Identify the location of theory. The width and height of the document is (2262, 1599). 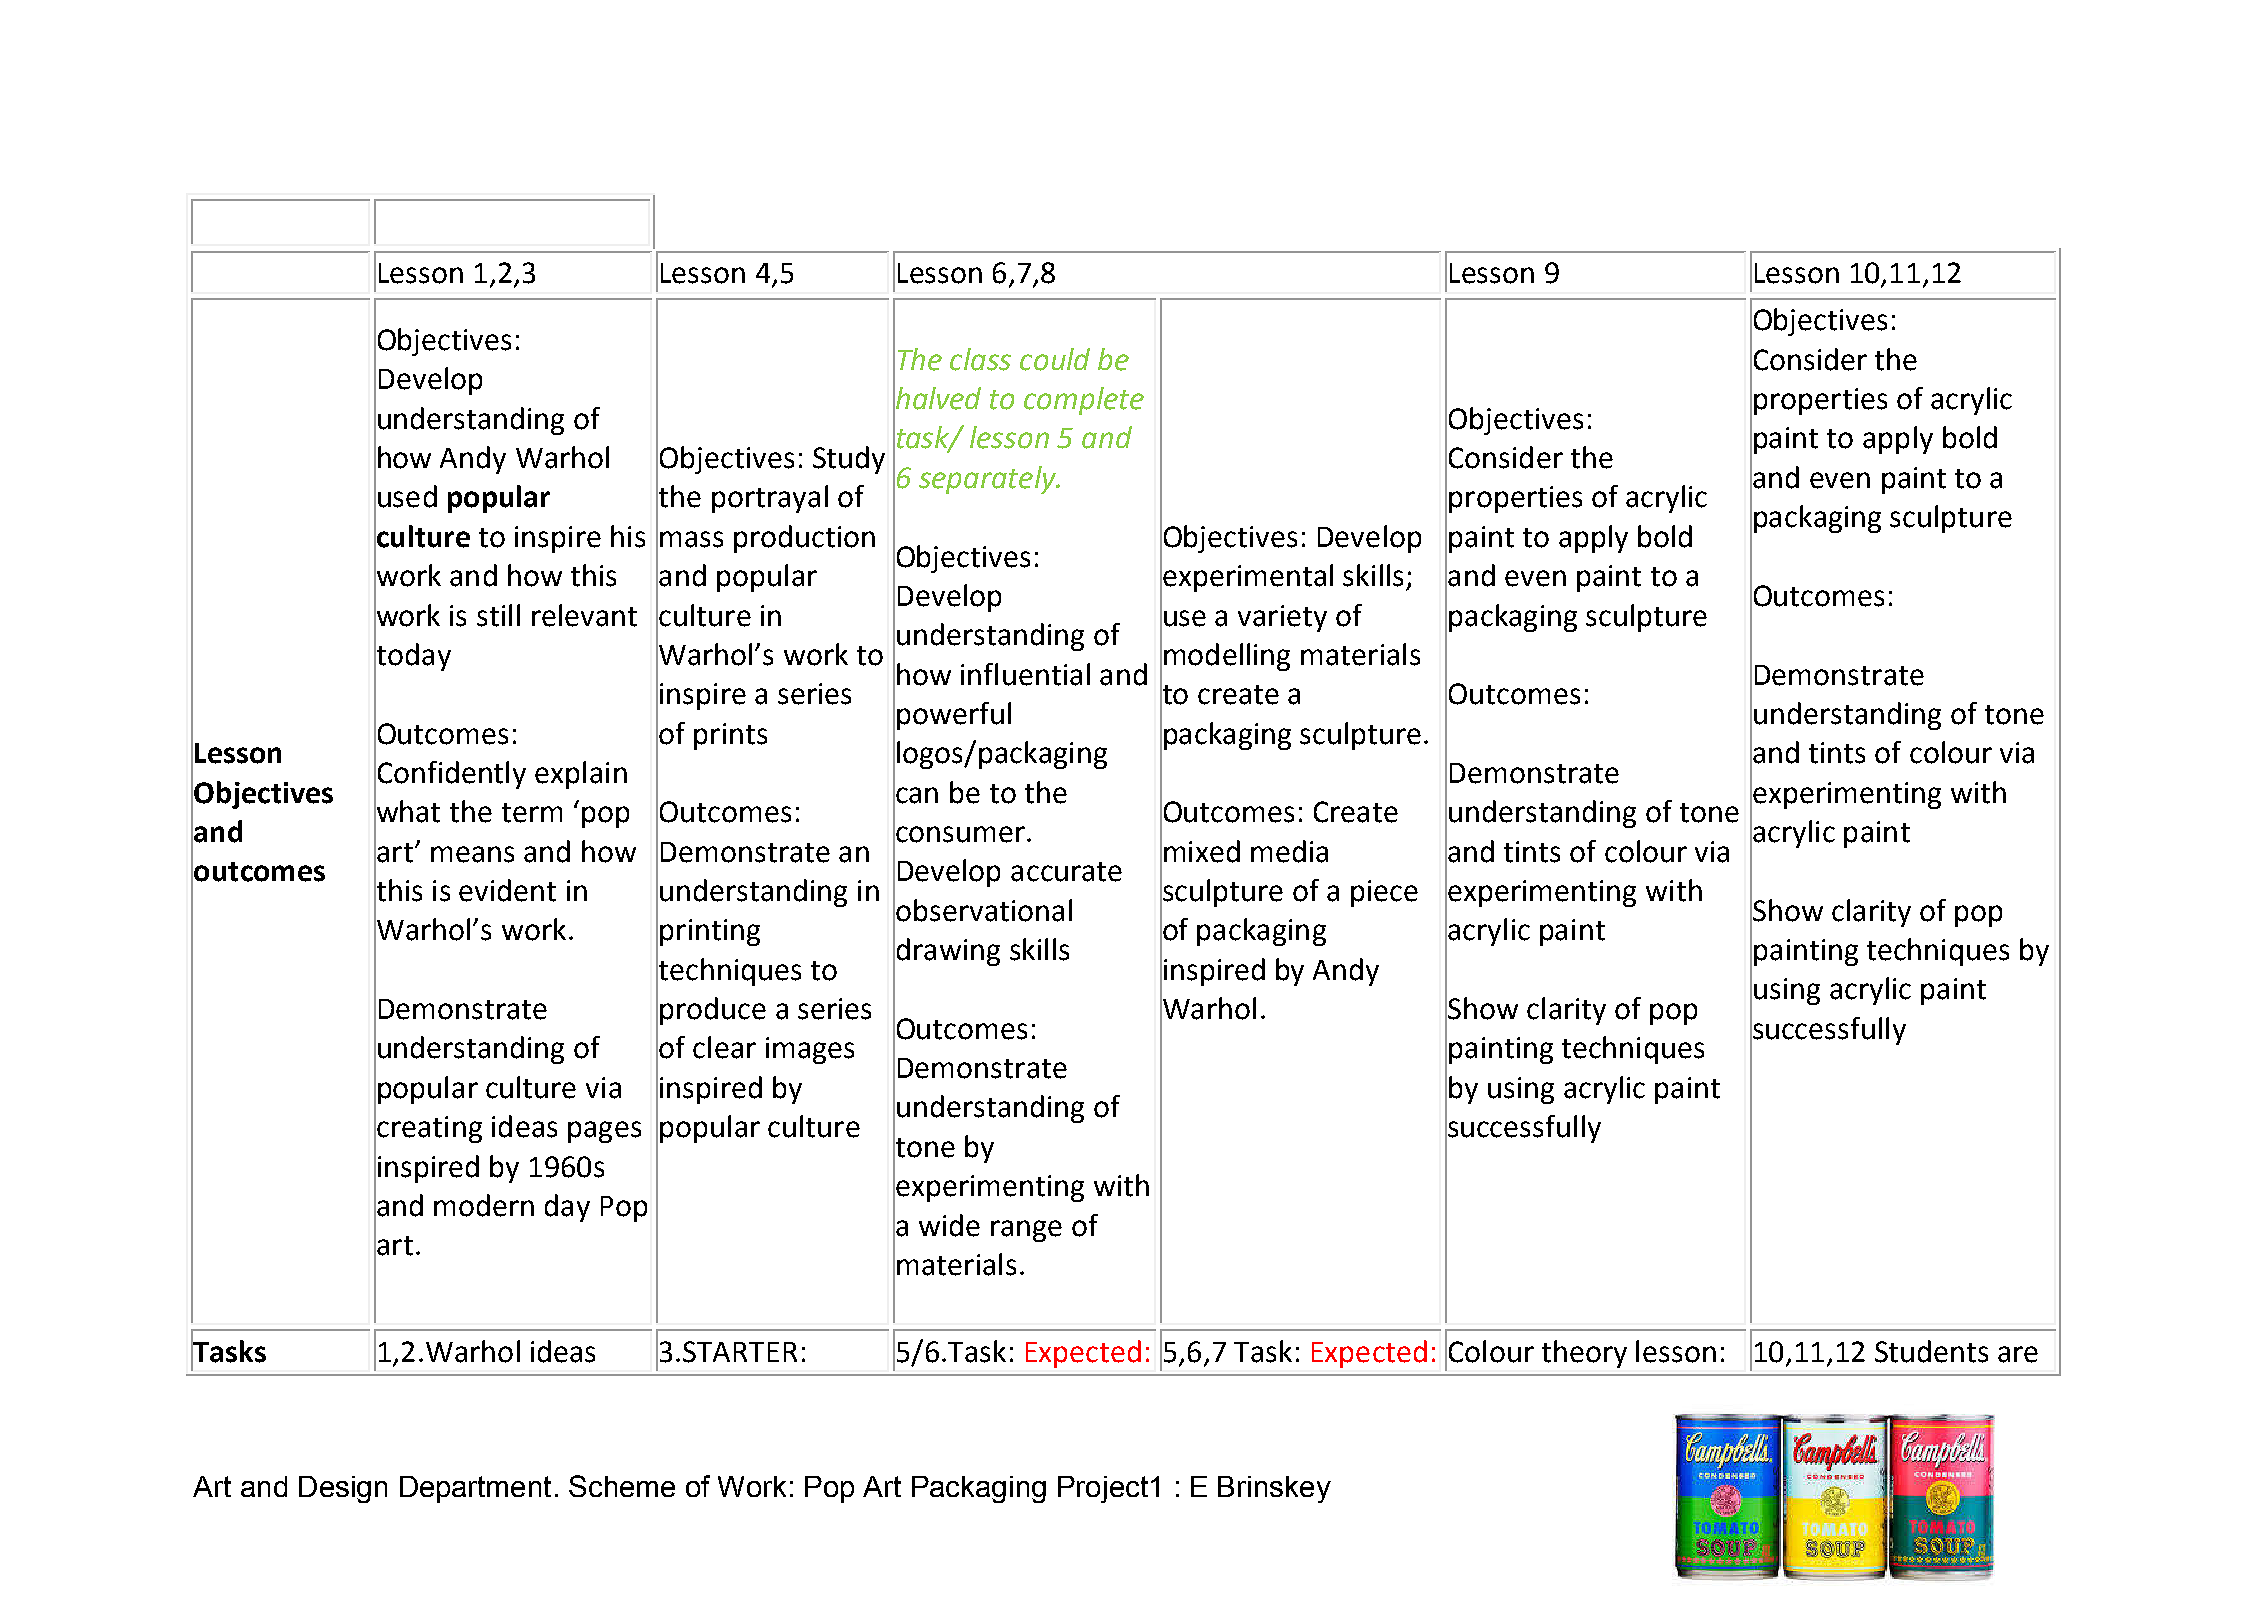
(1584, 1354).
